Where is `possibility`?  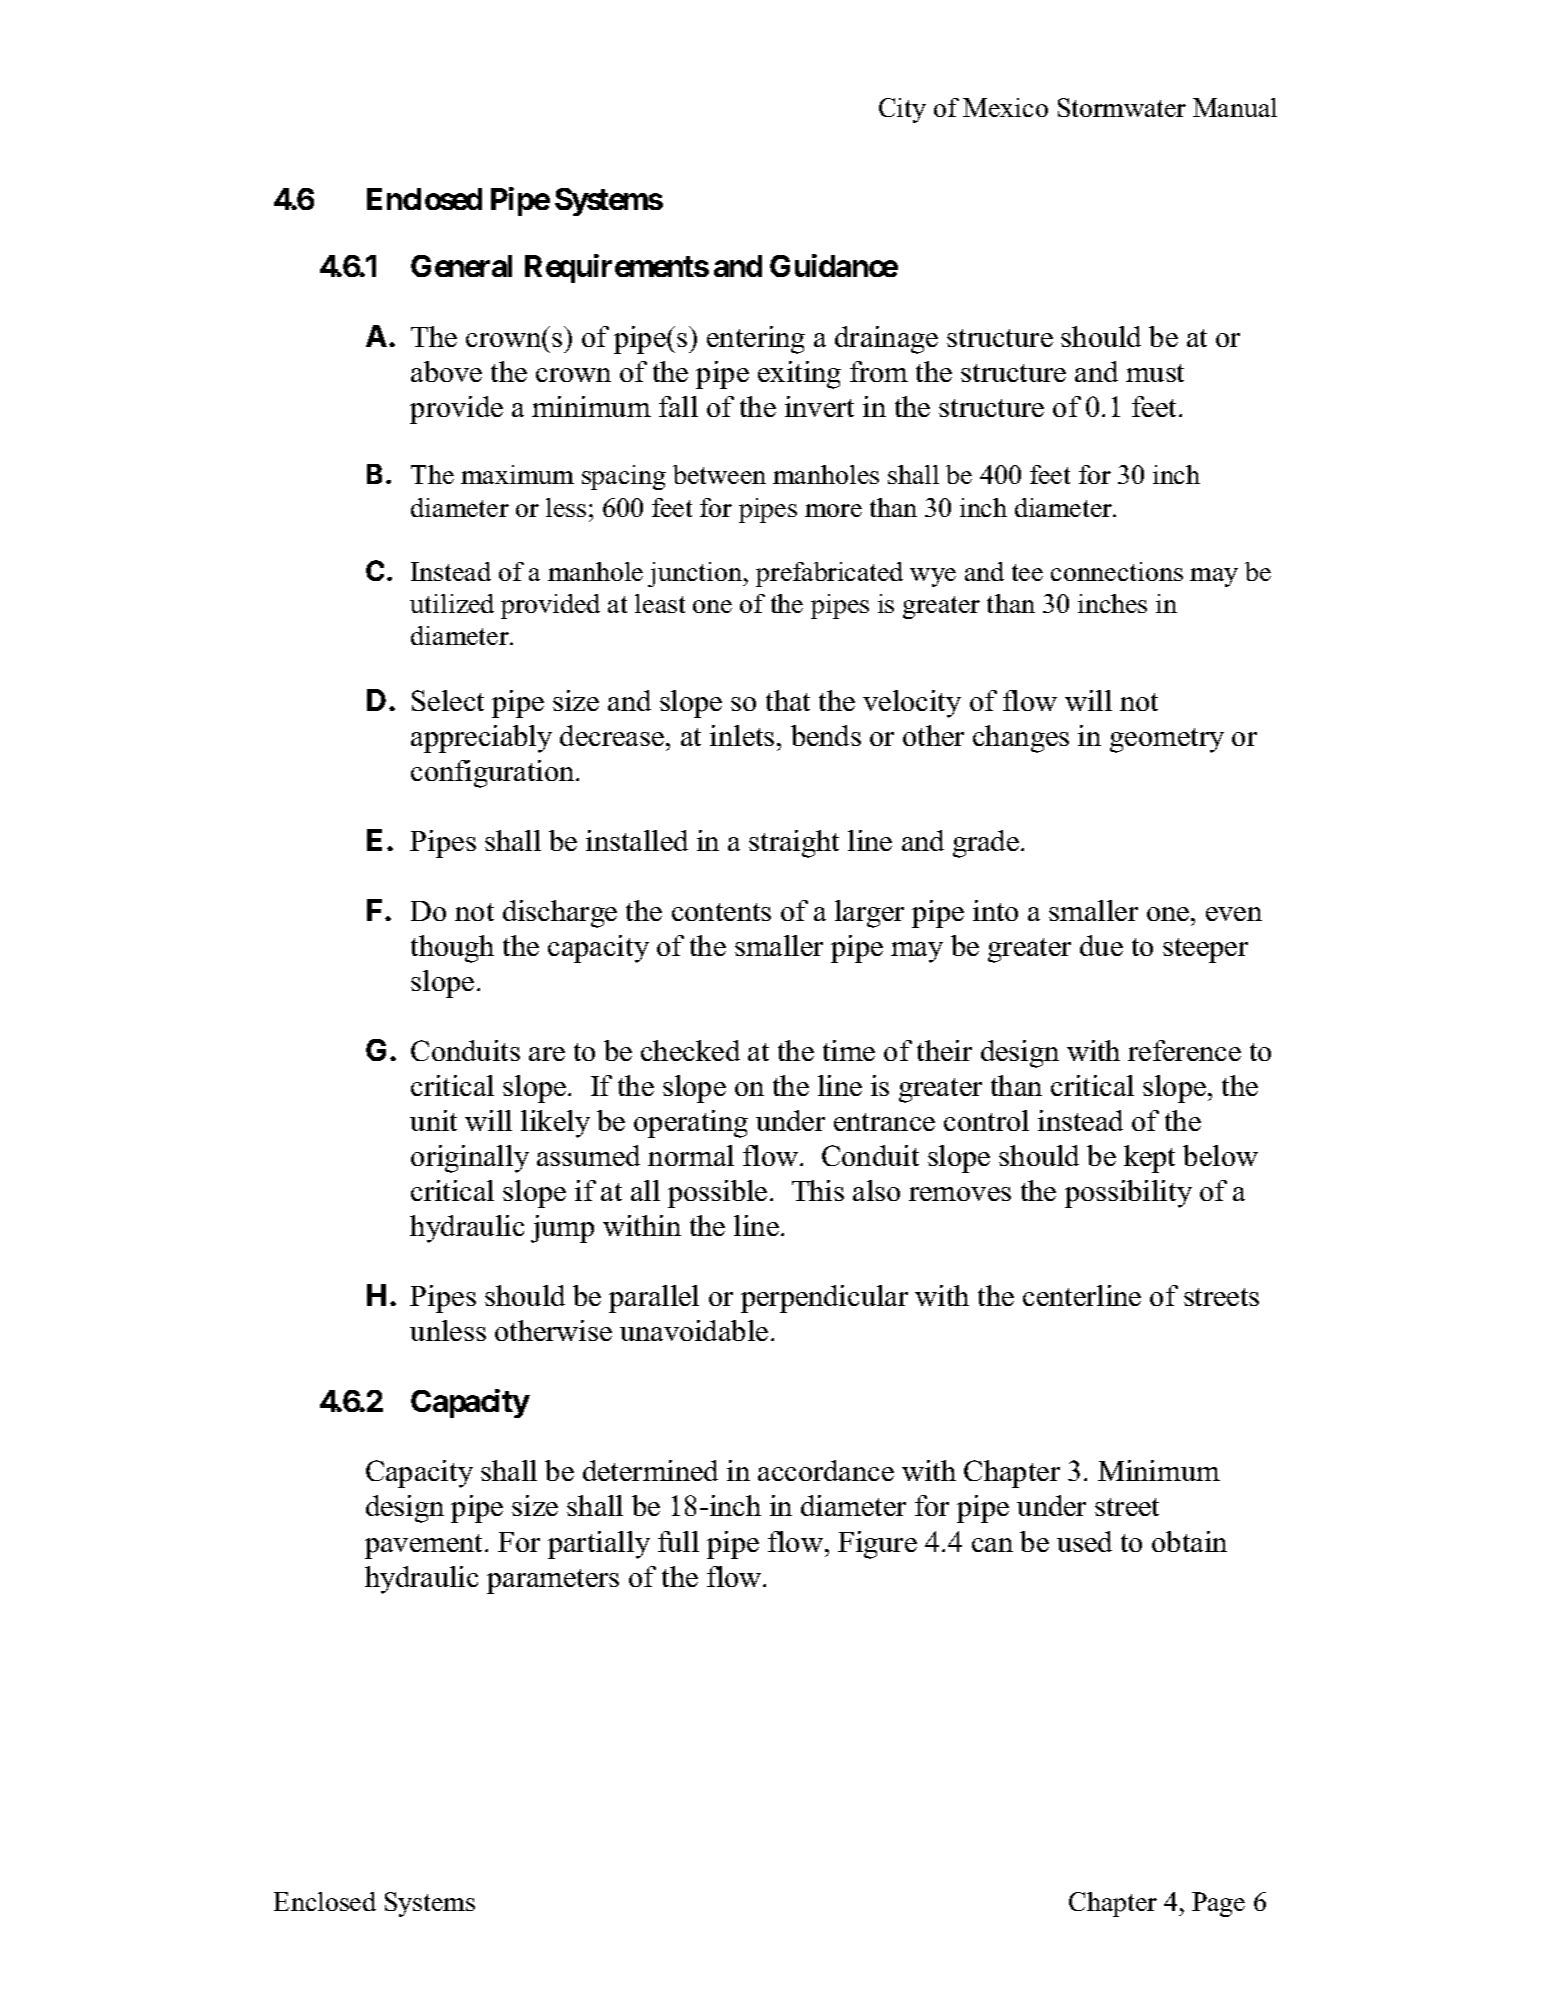
possibility is located at coordinates (1128, 1194).
